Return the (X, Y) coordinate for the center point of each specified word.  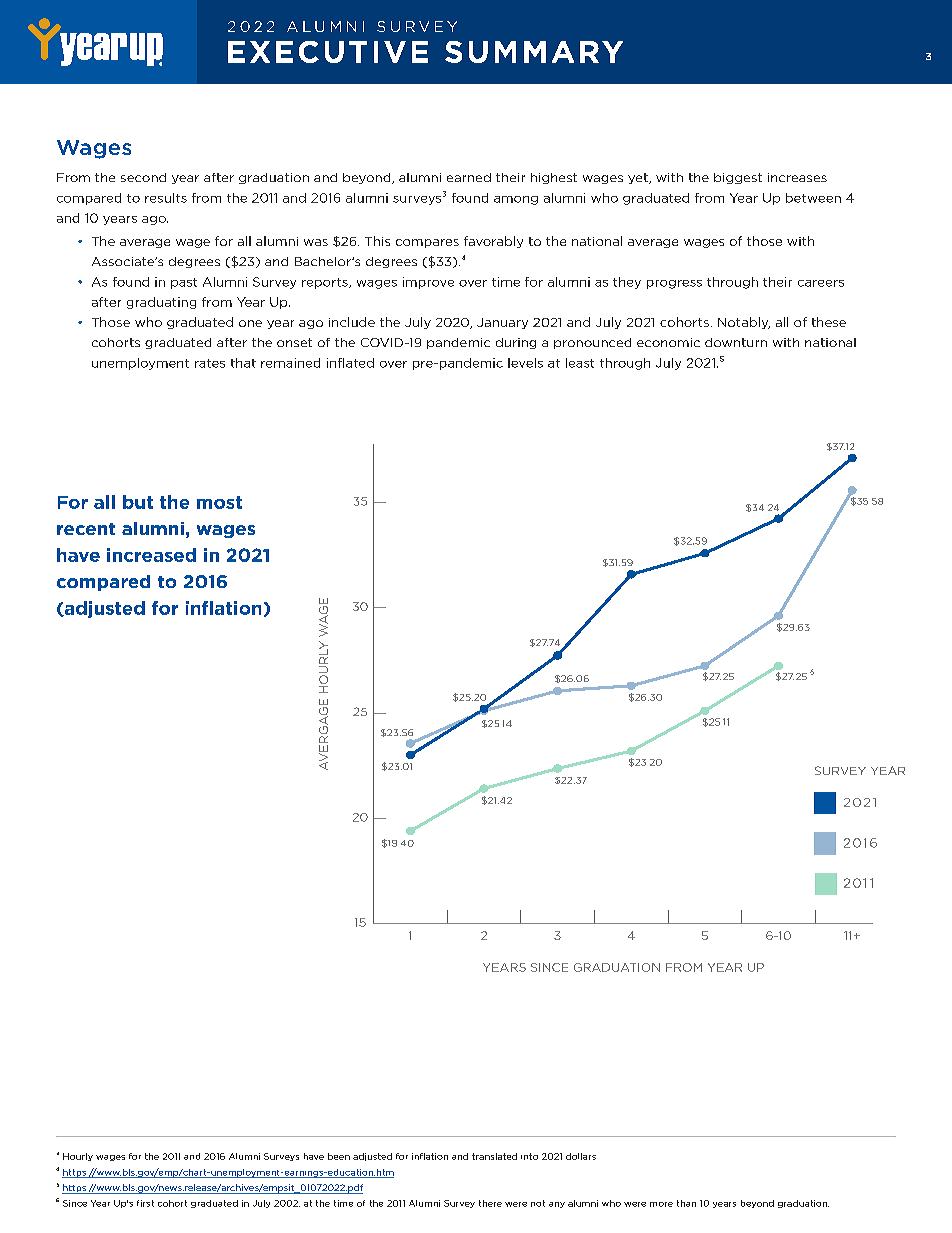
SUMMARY (534, 52)
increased (151, 555)
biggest (738, 178)
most (219, 502)
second (143, 177)
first (145, 1203)
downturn (736, 342)
